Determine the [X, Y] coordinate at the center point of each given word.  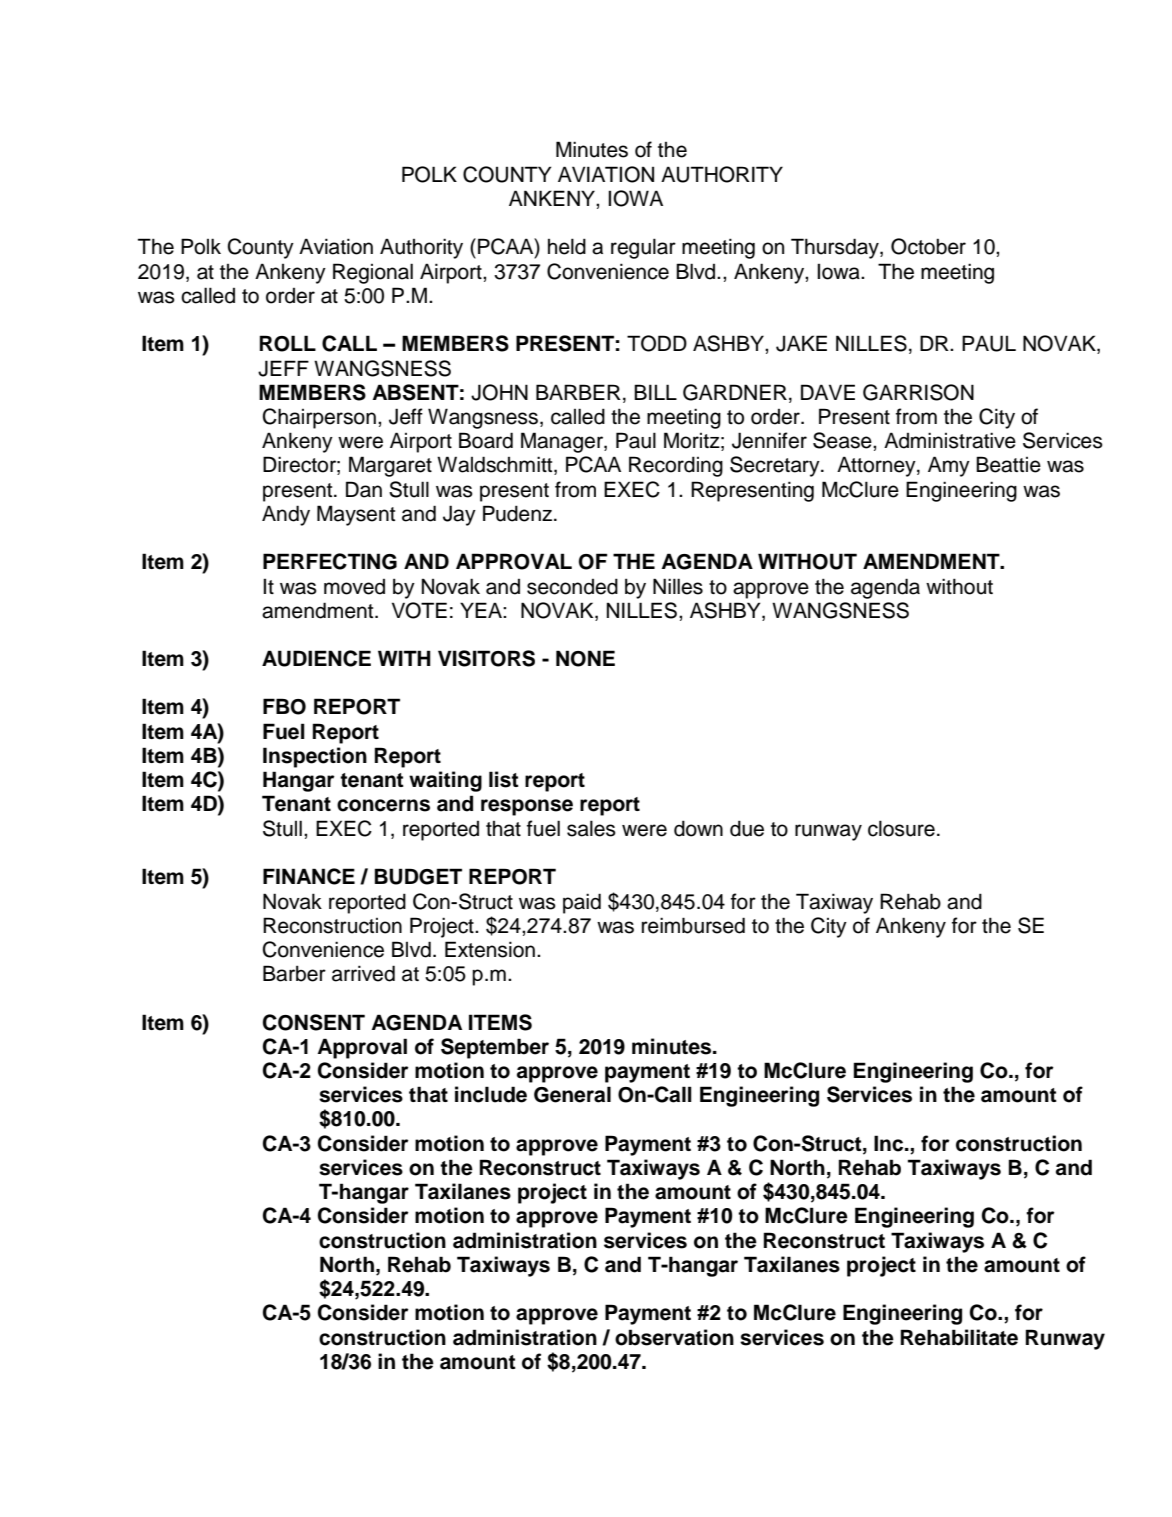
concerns [383, 805]
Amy [949, 466]
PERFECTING [330, 561]
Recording [676, 466]
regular [643, 248]
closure [901, 828]
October [928, 246]
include [491, 1094]
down [698, 828]
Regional [373, 273]
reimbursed [693, 925]
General [572, 1094]
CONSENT [314, 1022]
